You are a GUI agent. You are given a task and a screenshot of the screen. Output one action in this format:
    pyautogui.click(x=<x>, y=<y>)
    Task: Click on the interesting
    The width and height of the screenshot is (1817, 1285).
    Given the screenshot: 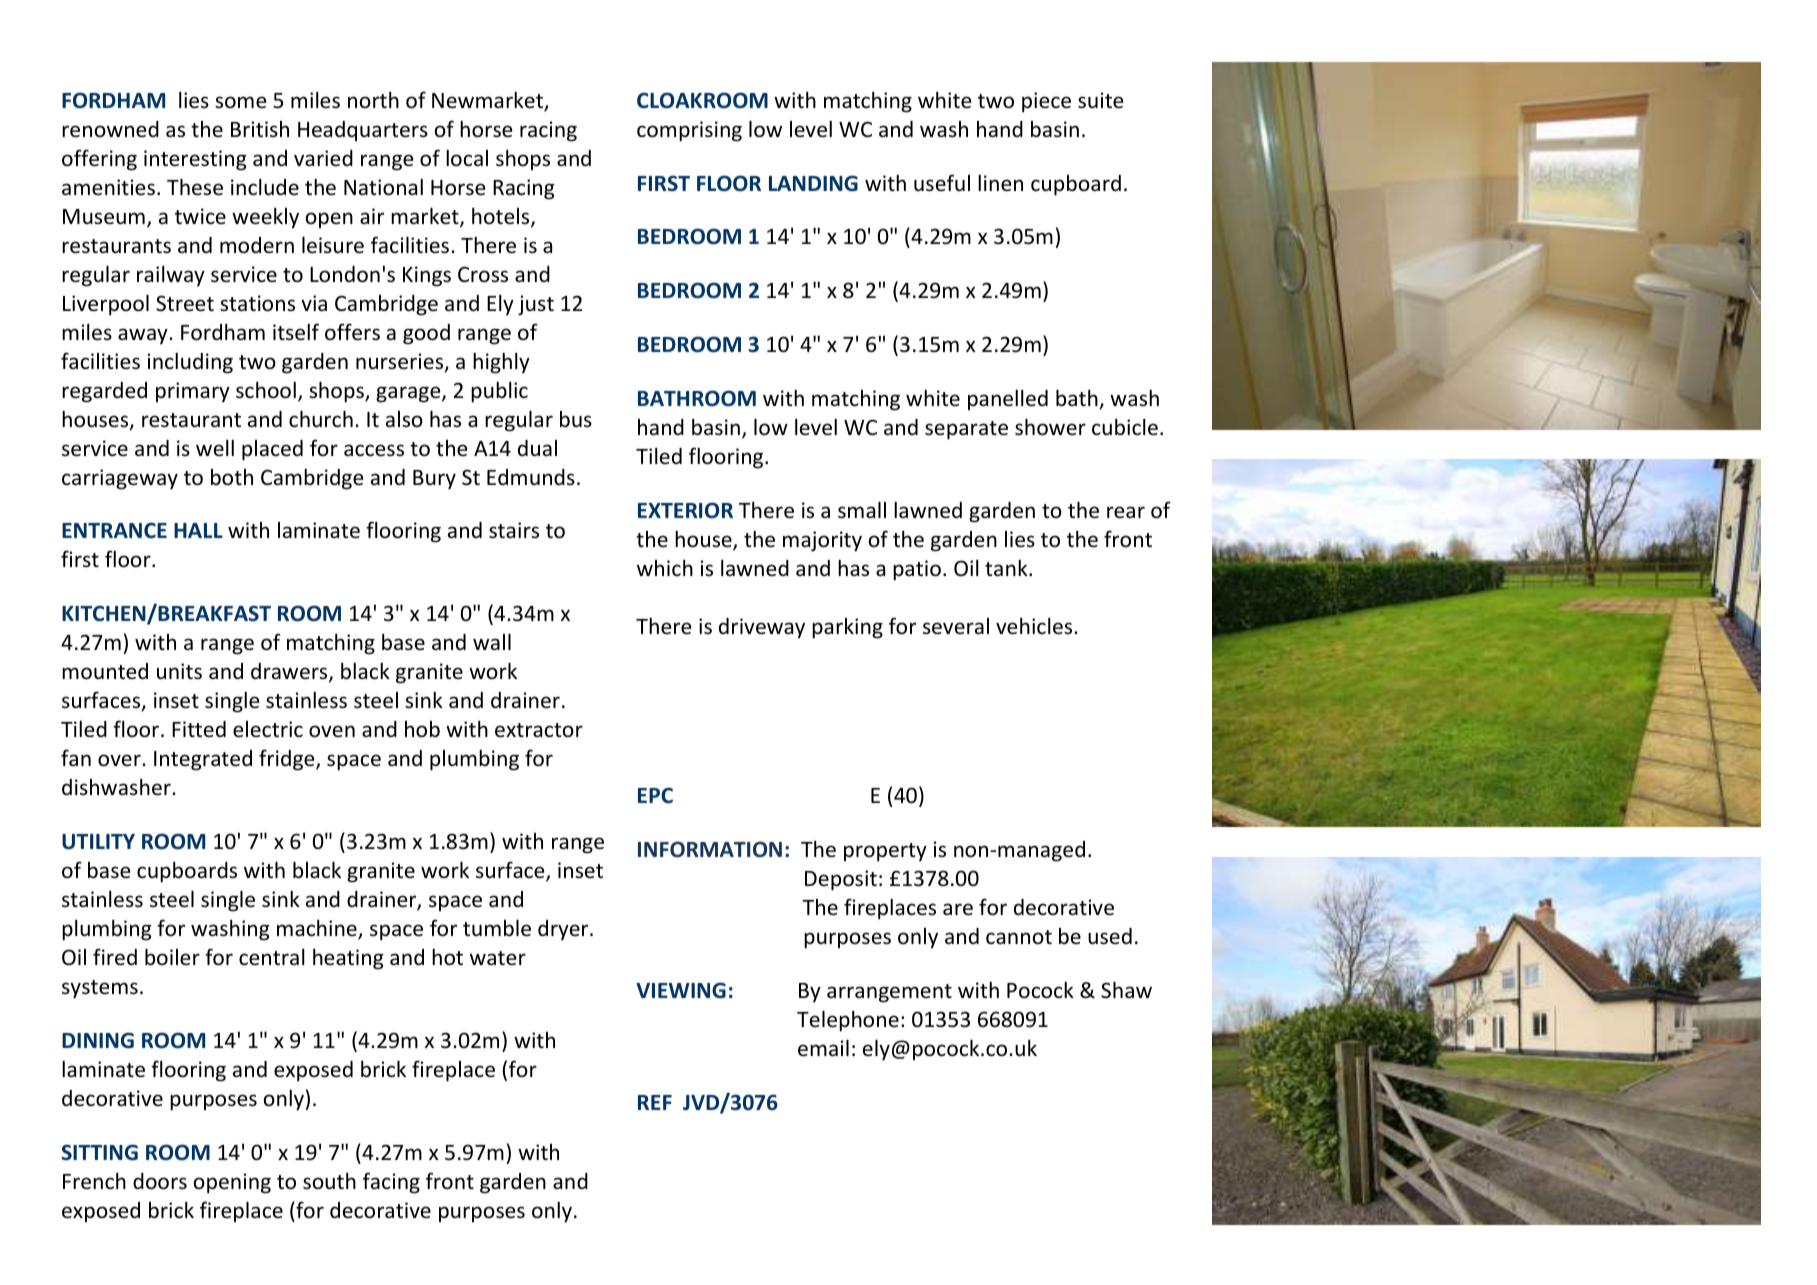 What is the action you would take?
    pyautogui.click(x=195, y=160)
